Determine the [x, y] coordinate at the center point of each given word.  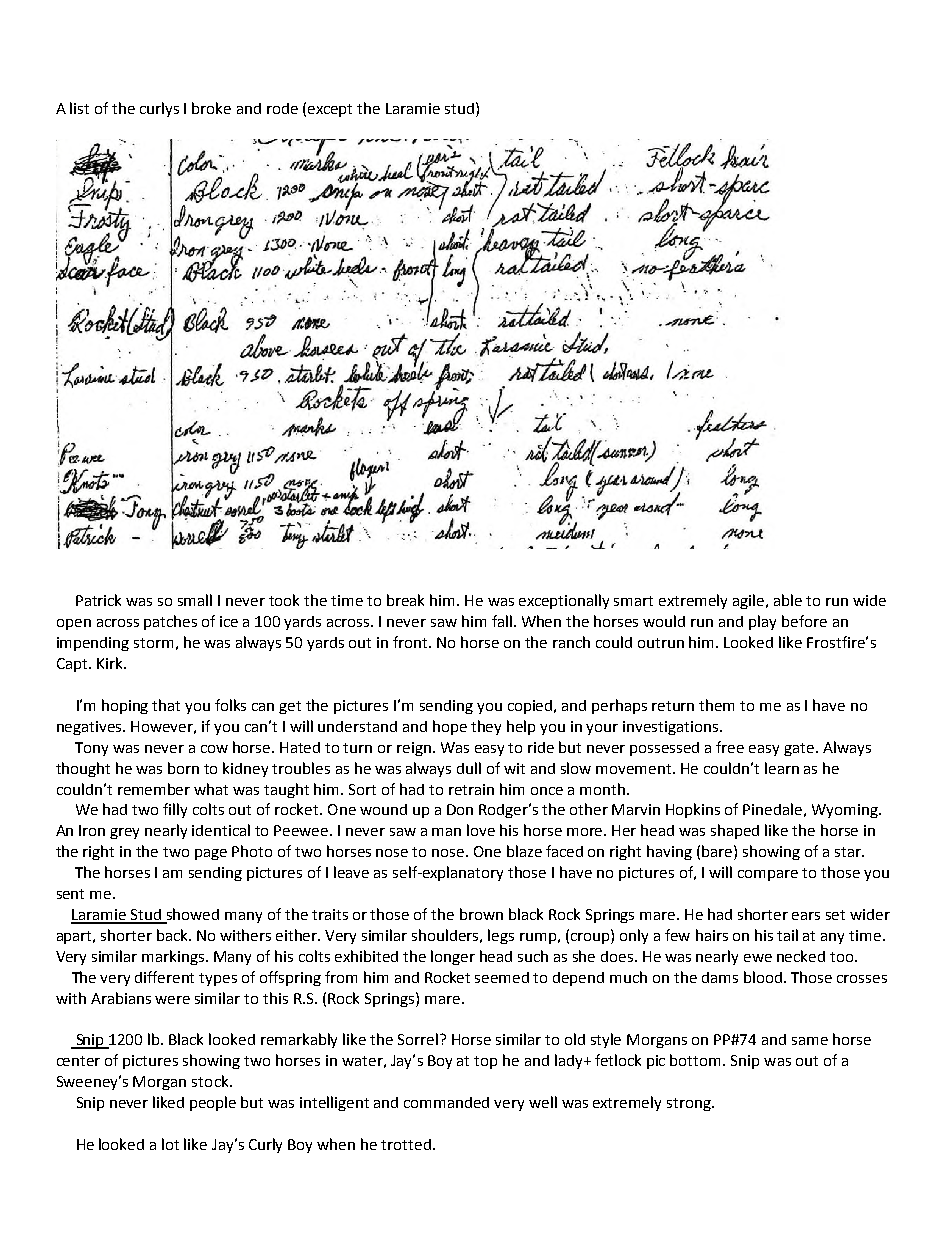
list [79, 108]
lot [170, 1144]
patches [170, 622]
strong [690, 1104]
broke [211, 108]
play [762, 622]
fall [502, 621]
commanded [446, 1102]
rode [282, 108]
